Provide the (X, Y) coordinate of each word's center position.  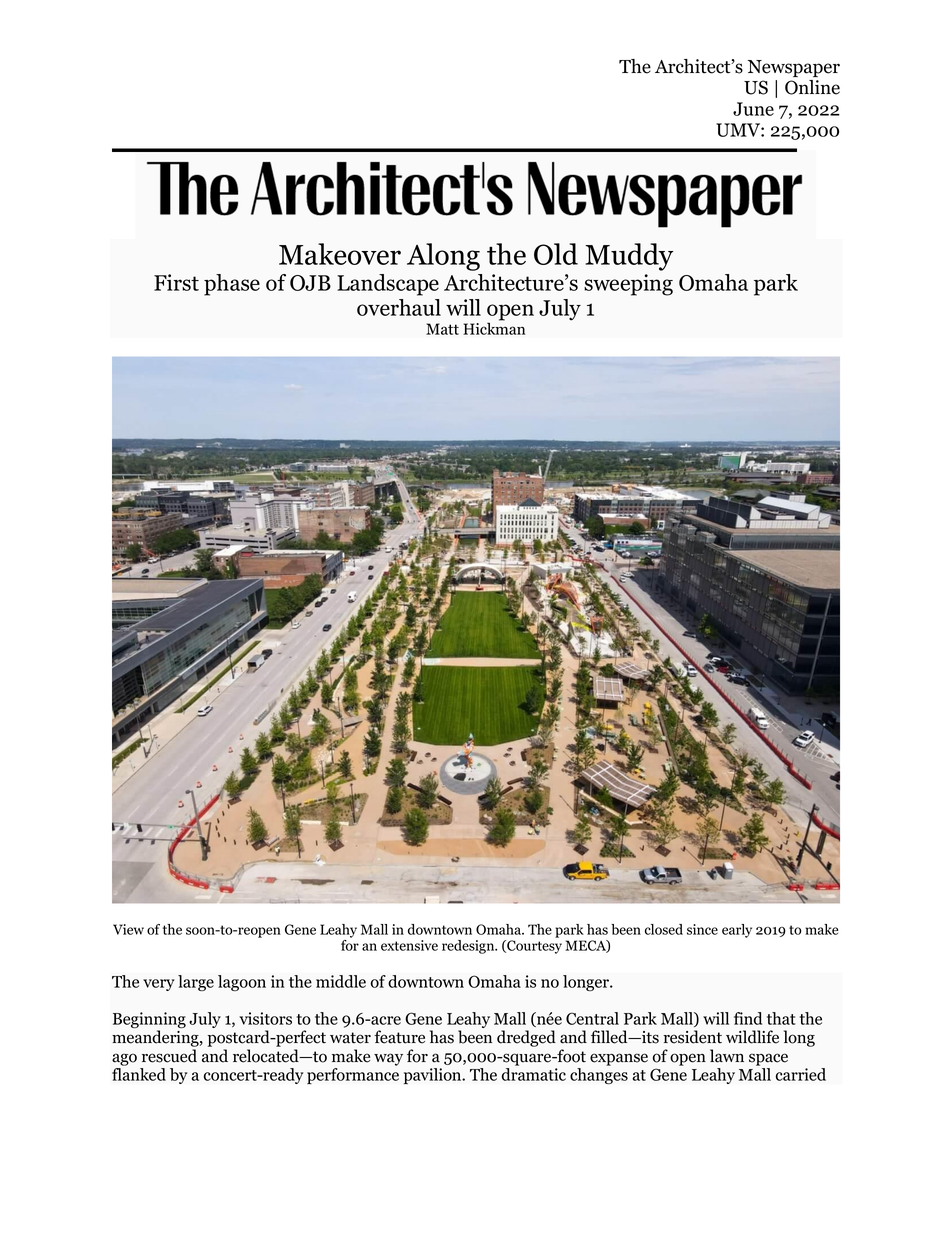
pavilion (434, 1076)
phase (232, 285)
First (176, 282)
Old (556, 254)
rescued (169, 1056)
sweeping (628, 285)
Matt (442, 329)
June (753, 109)
